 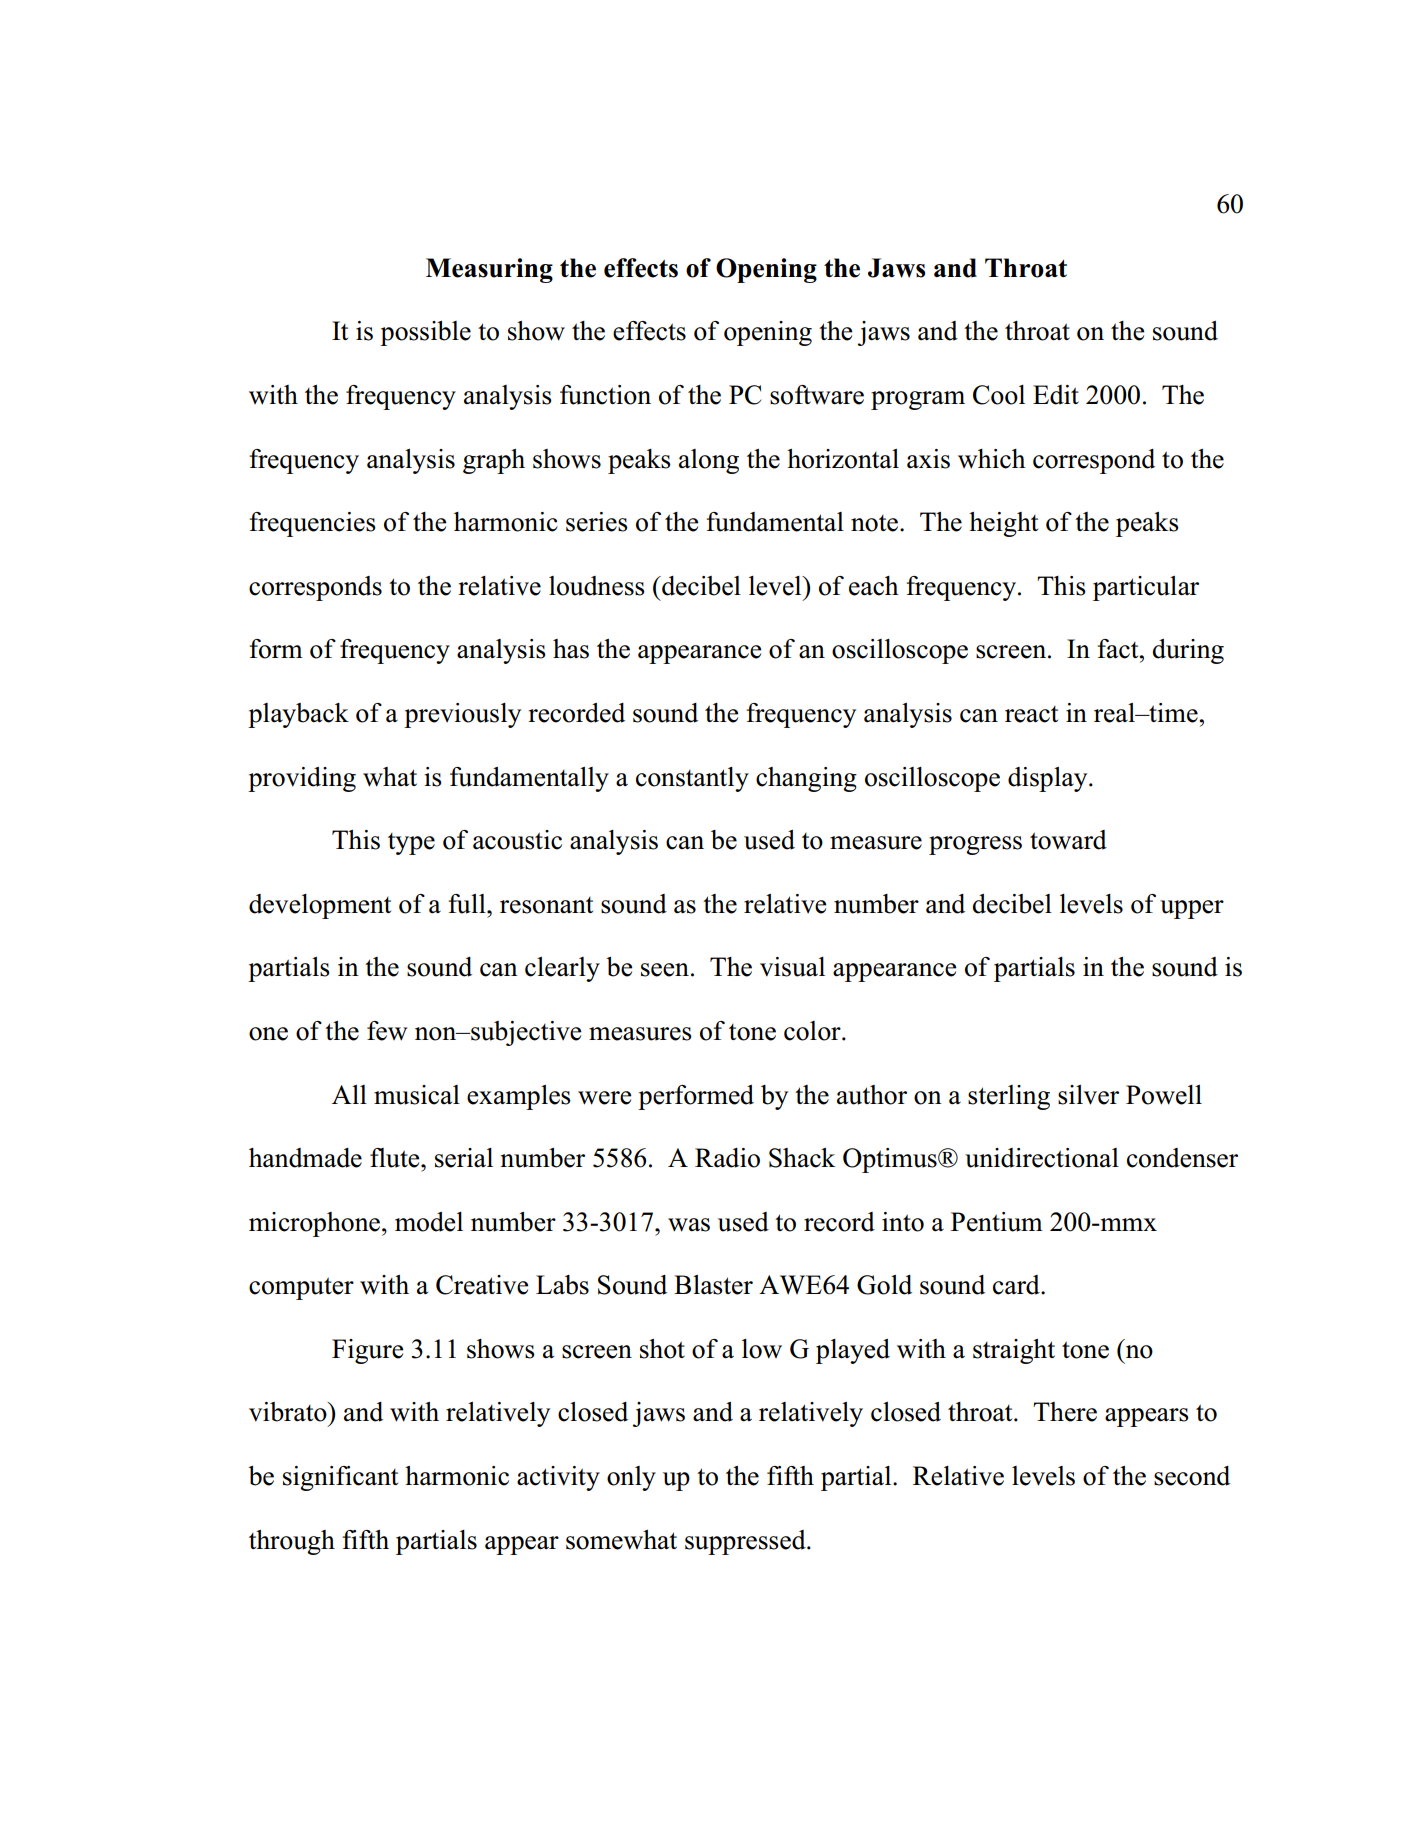 I want to click on visual, so click(x=792, y=967).
